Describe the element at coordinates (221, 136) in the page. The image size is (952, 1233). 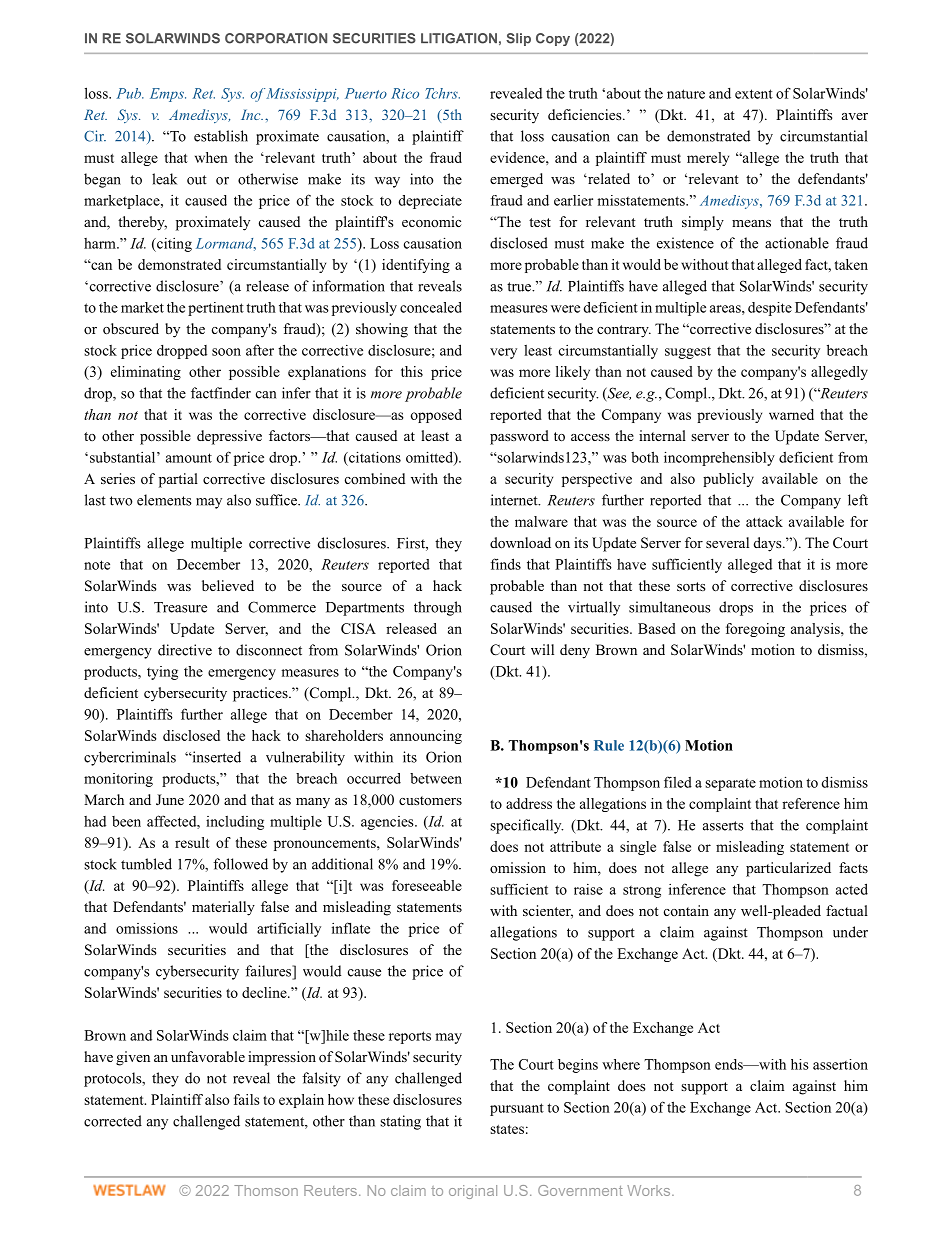
I see `establish` at that location.
